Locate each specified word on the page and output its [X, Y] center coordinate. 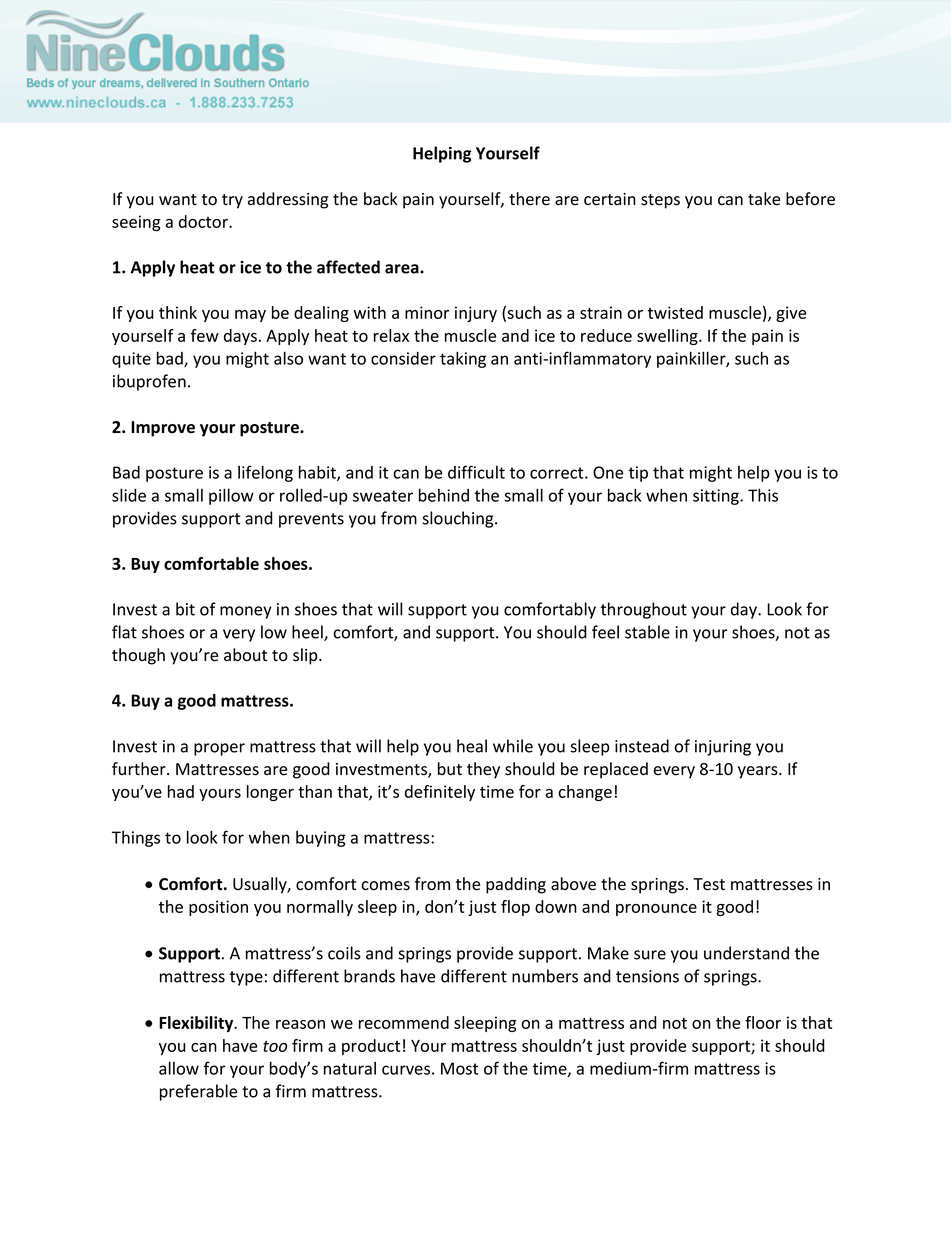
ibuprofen [149, 382]
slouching [459, 519]
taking [463, 359]
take [764, 199]
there [529, 199]
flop [515, 908]
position [218, 908]
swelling [668, 337]
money [246, 612]
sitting [717, 497]
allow [179, 1068]
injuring [723, 748]
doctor [204, 221]
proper [219, 749]
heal [472, 746]
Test [709, 884]
